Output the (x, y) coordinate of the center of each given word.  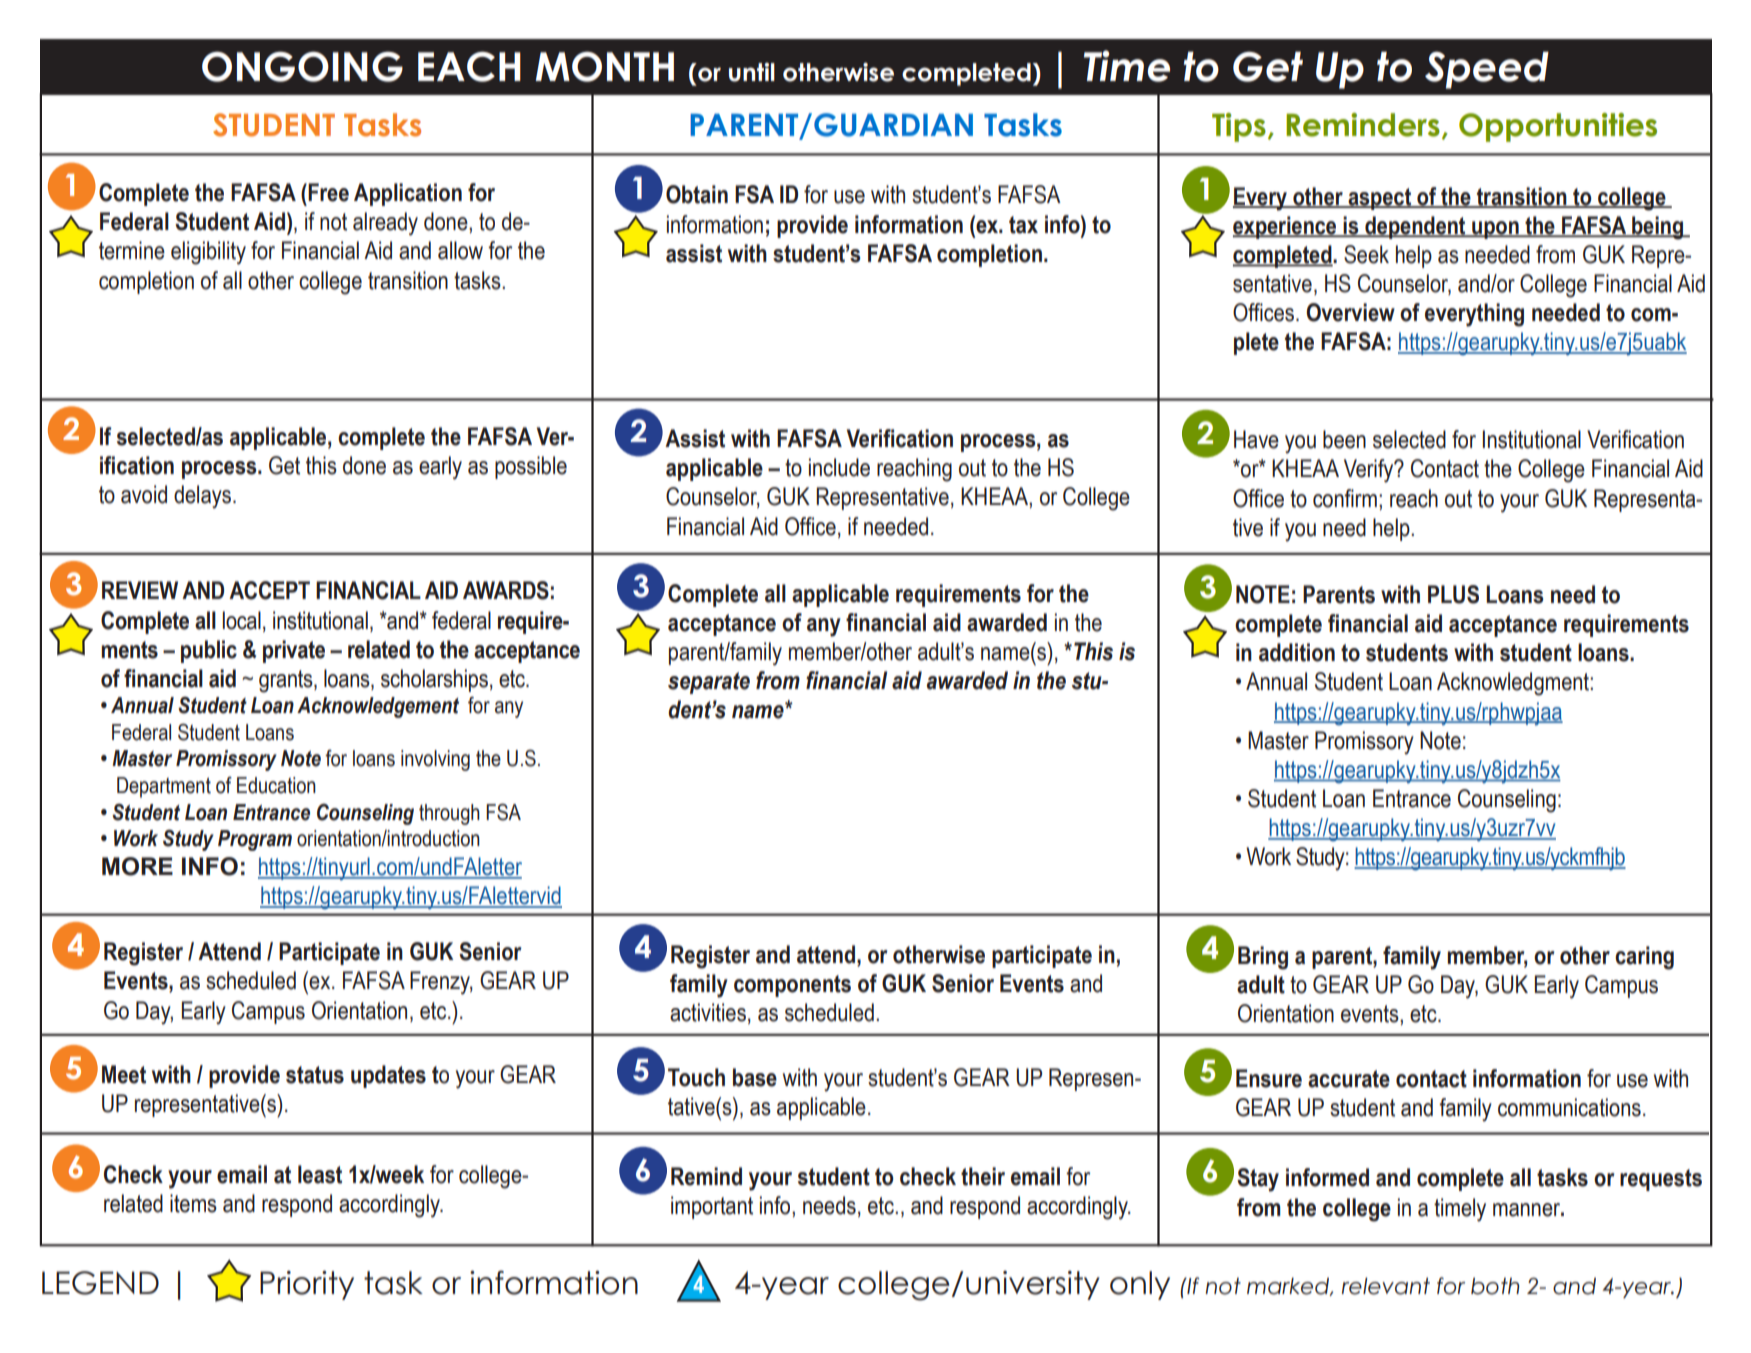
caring (1644, 958)
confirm (1345, 498)
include (839, 467)
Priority (307, 1285)
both (1495, 1286)
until (752, 72)
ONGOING (302, 66)
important (712, 1207)
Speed (1487, 70)
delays (202, 497)
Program (255, 840)
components (792, 986)
